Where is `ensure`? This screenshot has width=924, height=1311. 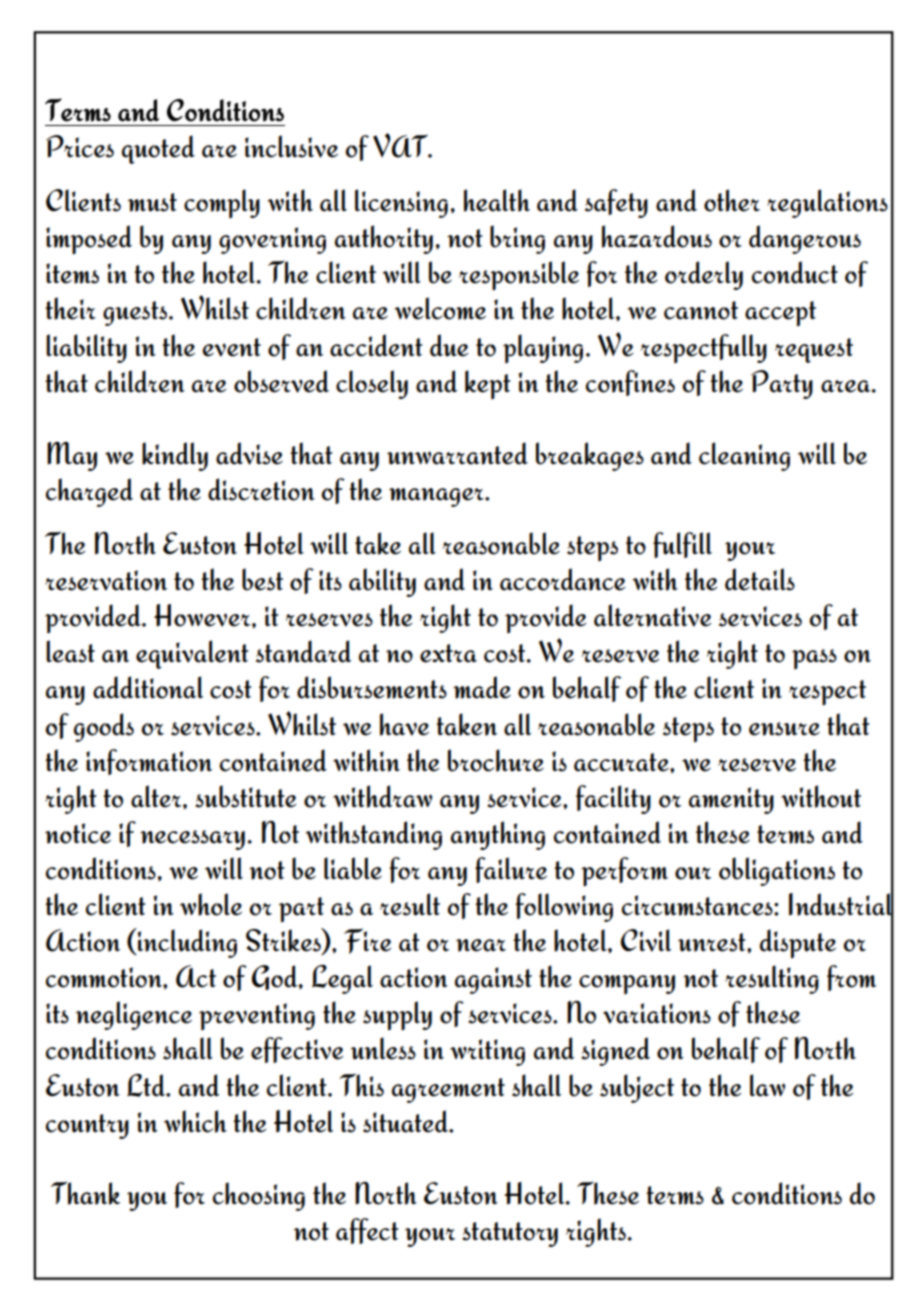 ensure is located at coordinates (784, 729).
